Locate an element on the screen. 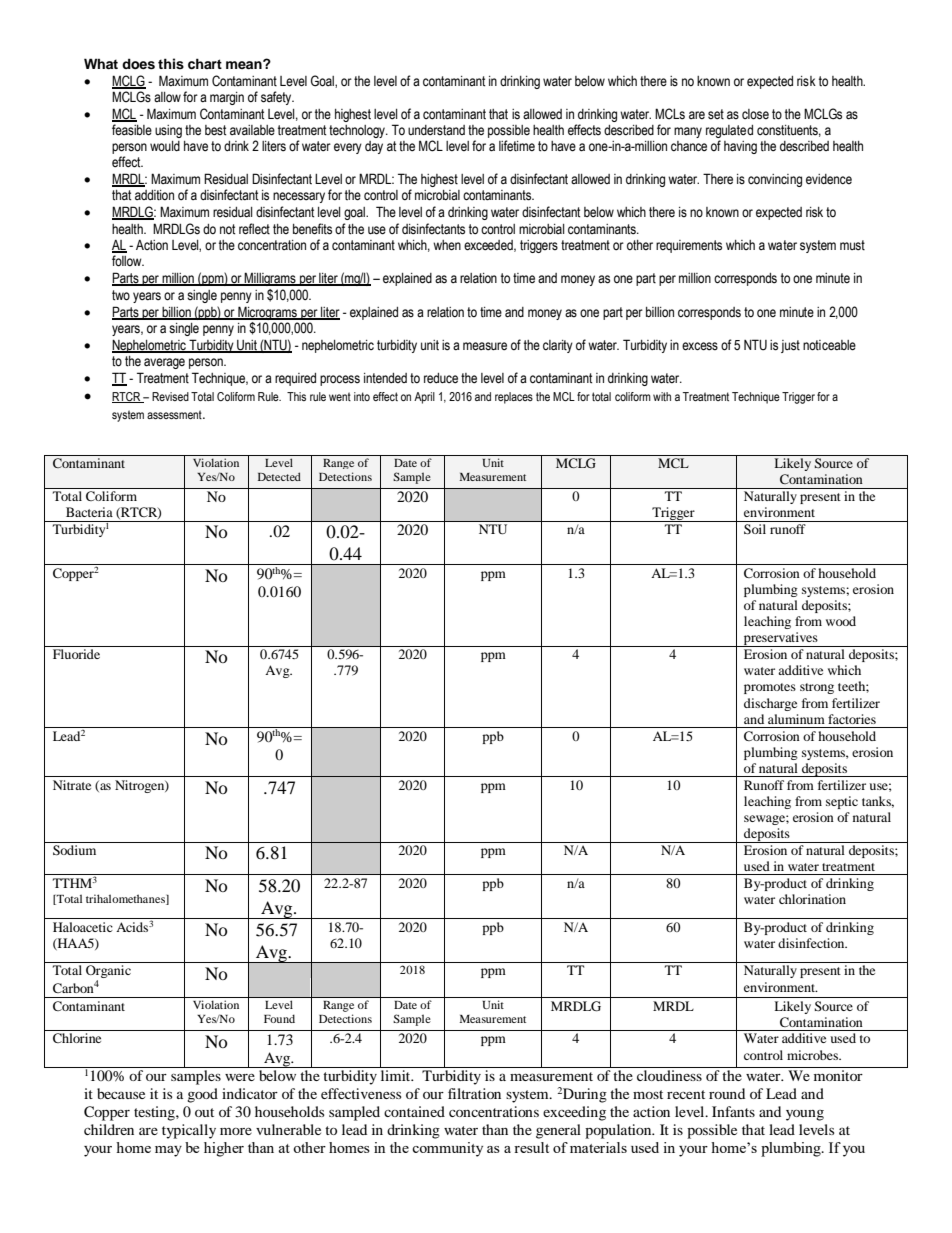 The height and width of the screenshot is (1233, 952). using is located at coordinates (168, 131).
